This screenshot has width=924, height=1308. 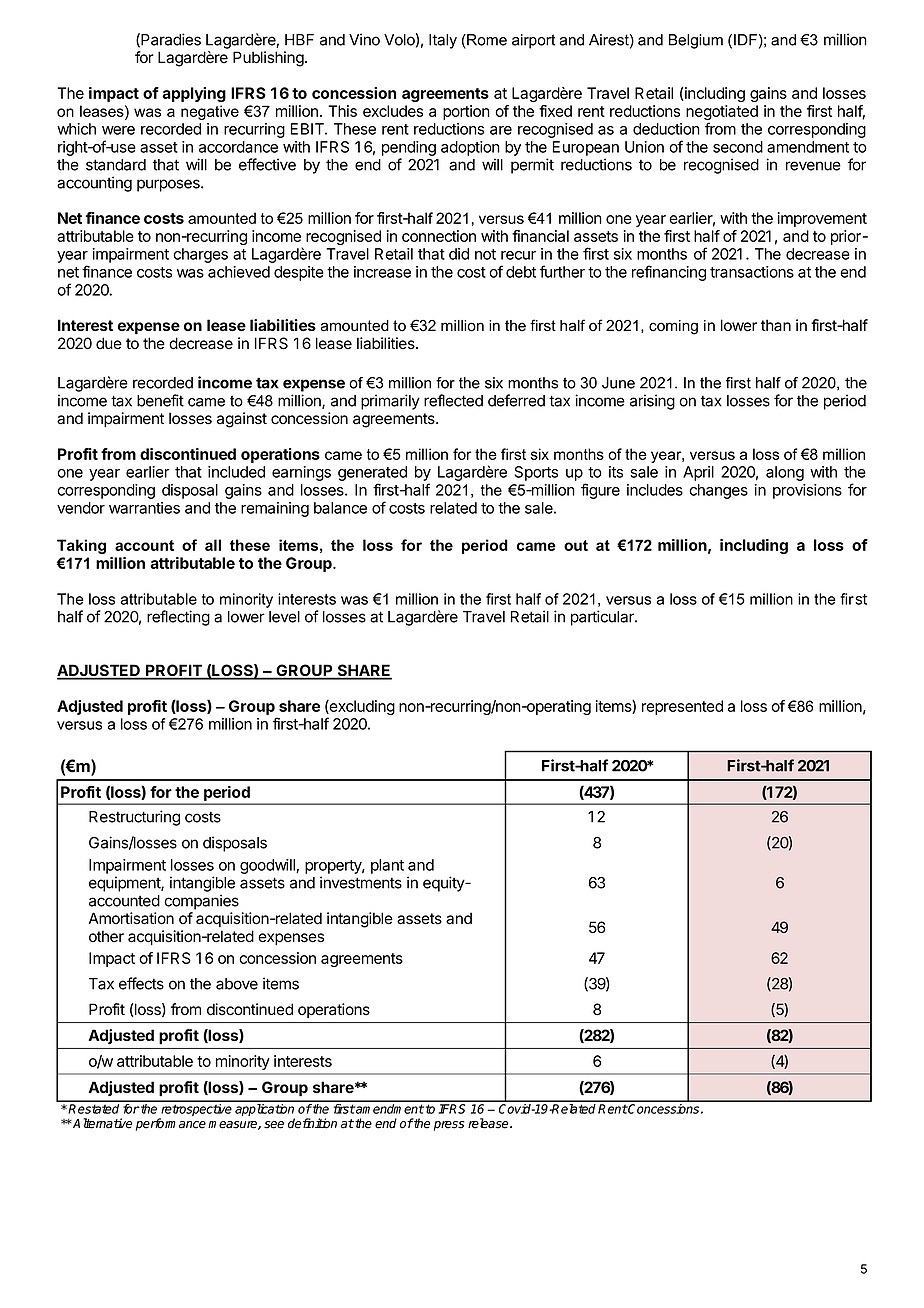 I want to click on Belgium, so click(x=696, y=41).
